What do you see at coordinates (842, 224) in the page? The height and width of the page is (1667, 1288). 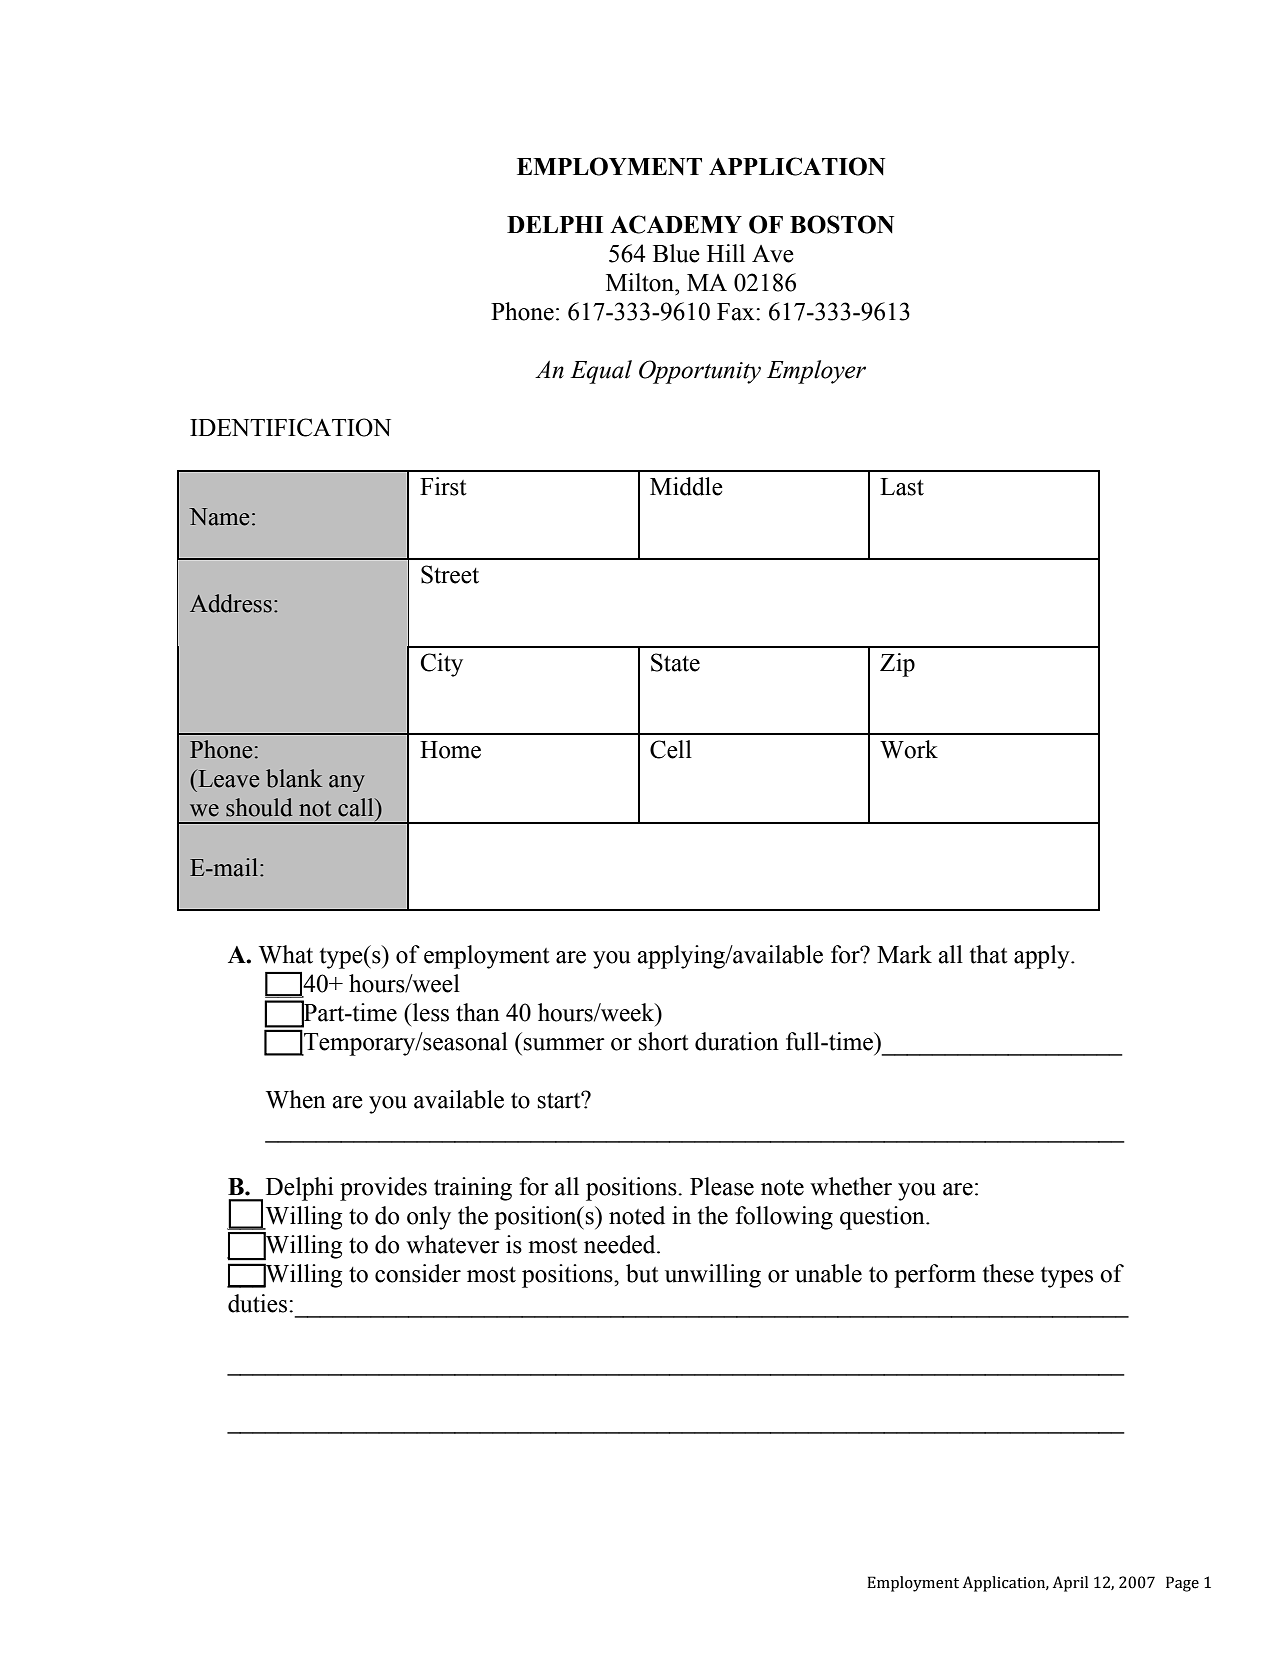 I see `BOSTON` at bounding box center [842, 224].
